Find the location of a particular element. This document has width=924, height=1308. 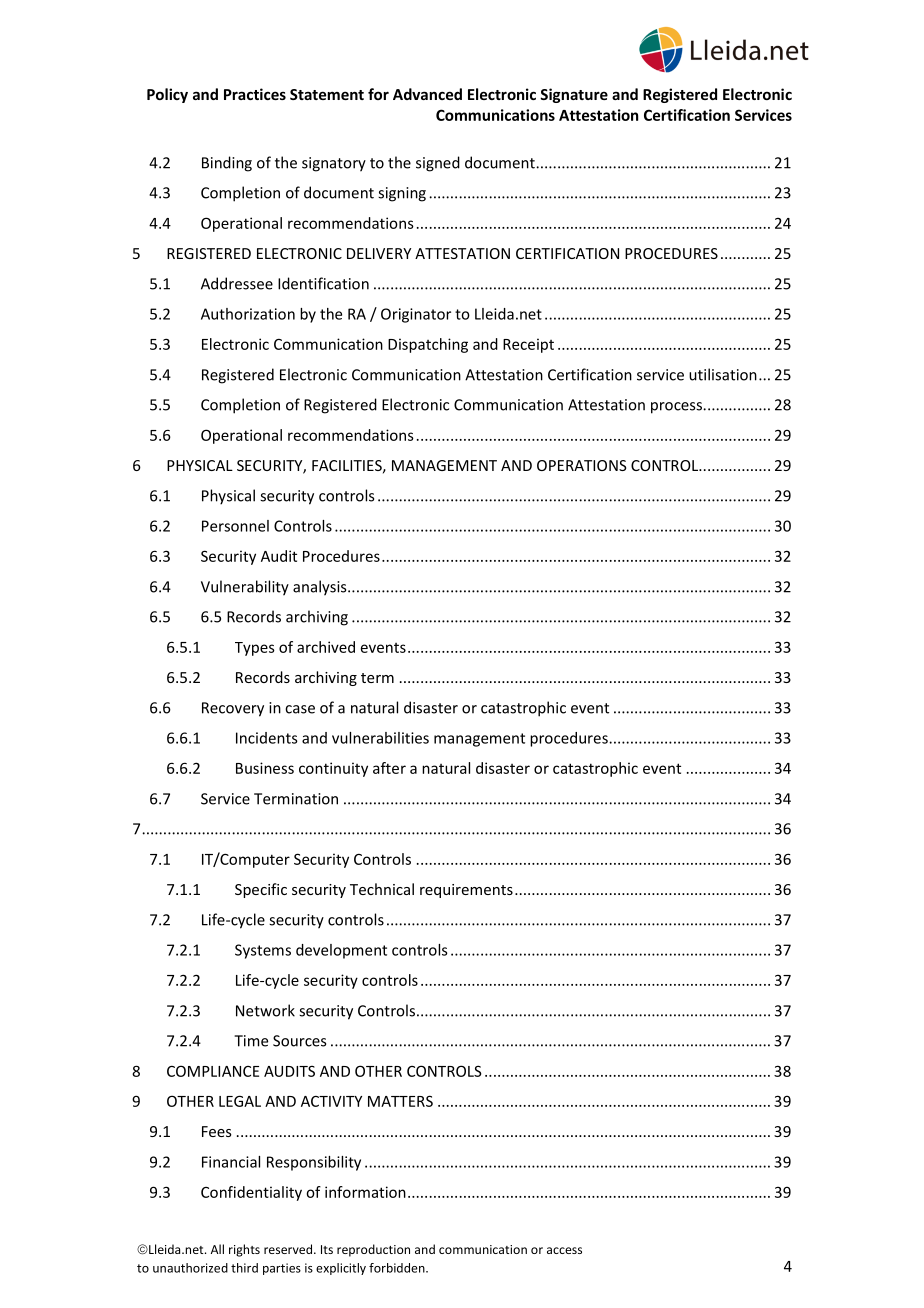

Signature is located at coordinates (574, 95).
